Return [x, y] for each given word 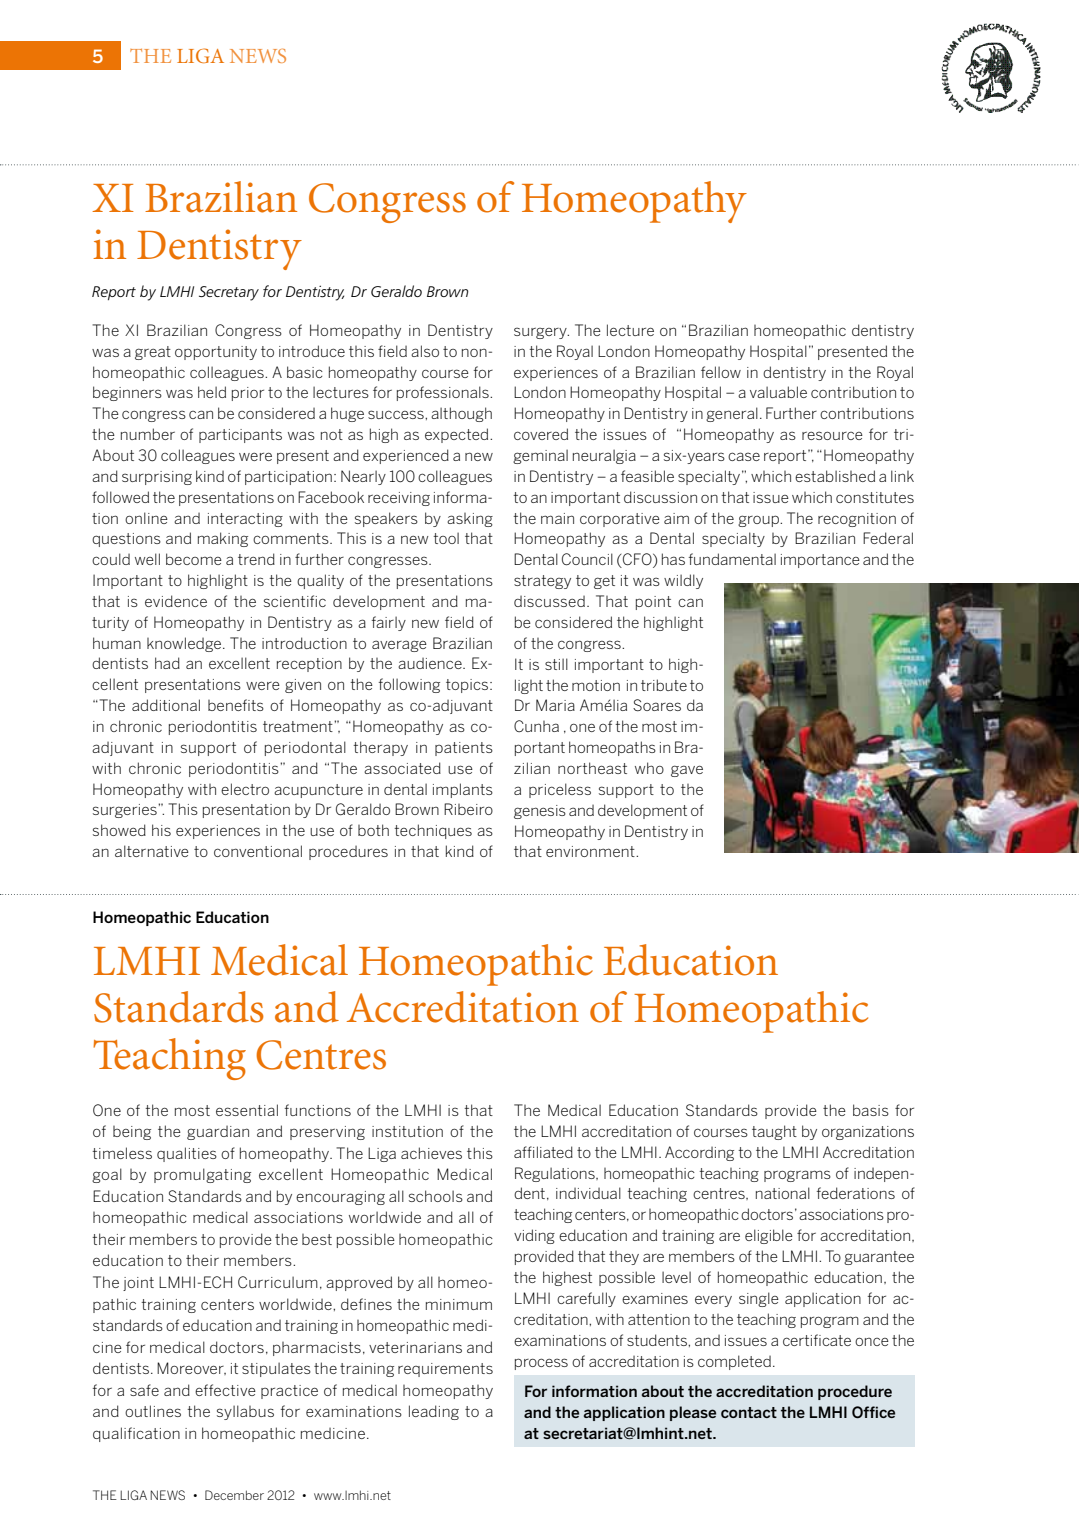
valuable [778, 392]
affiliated [543, 1152]
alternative [152, 851]
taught [774, 1132]
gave [687, 771]
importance [820, 561]
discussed [549, 601]
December [234, 1495]
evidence [176, 601]
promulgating [202, 1175]
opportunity [216, 353]
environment [591, 851]
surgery [541, 333]
